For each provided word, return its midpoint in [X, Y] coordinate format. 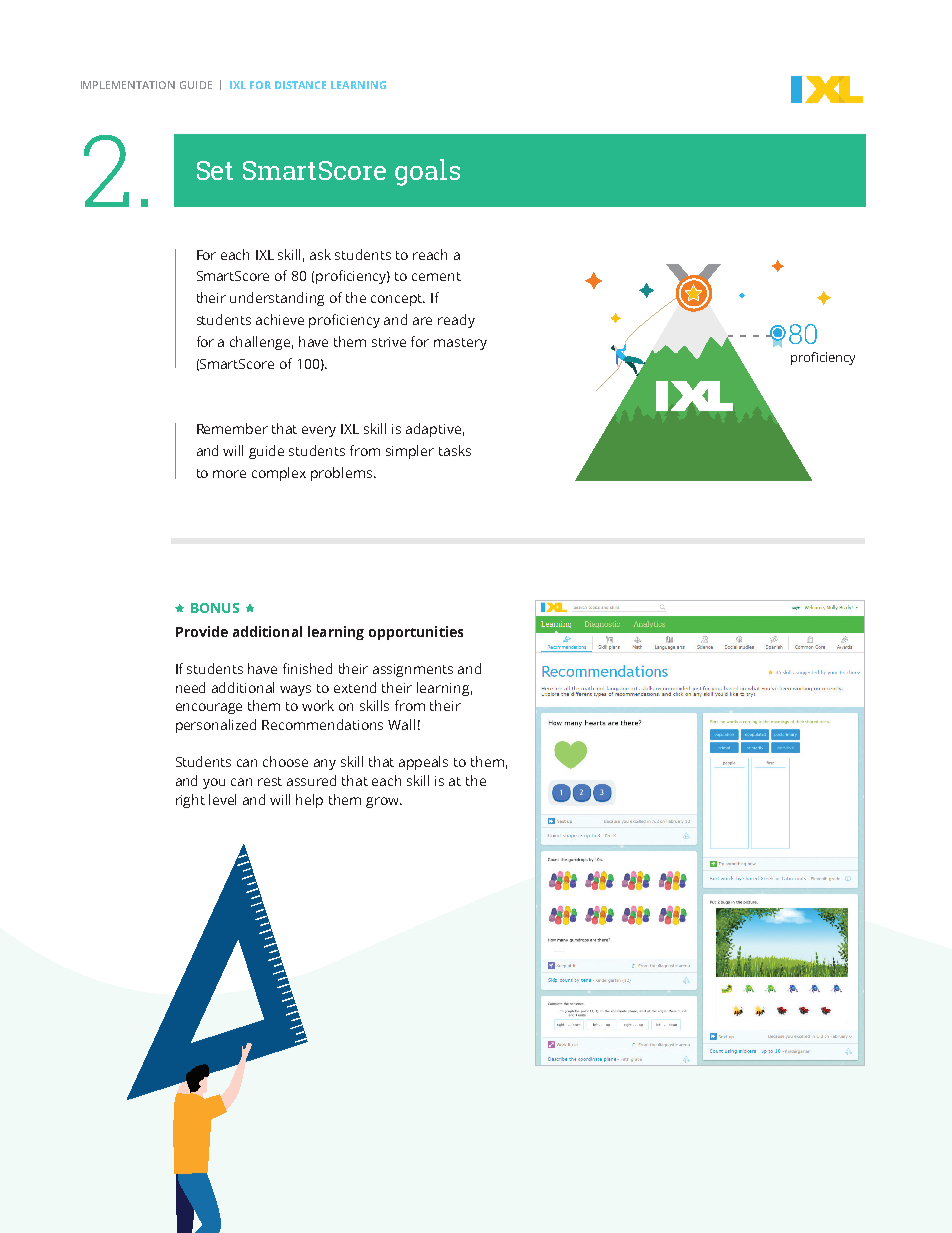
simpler [410, 452]
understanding [277, 299]
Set [215, 170]
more [229, 474]
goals [427, 172]
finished [307, 668]
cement [436, 276]
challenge [261, 343]
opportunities [416, 633]
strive [389, 342]
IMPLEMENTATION [128, 85]
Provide [202, 631]
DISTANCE [300, 85]
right [190, 801]
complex [279, 474]
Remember [232, 428]
